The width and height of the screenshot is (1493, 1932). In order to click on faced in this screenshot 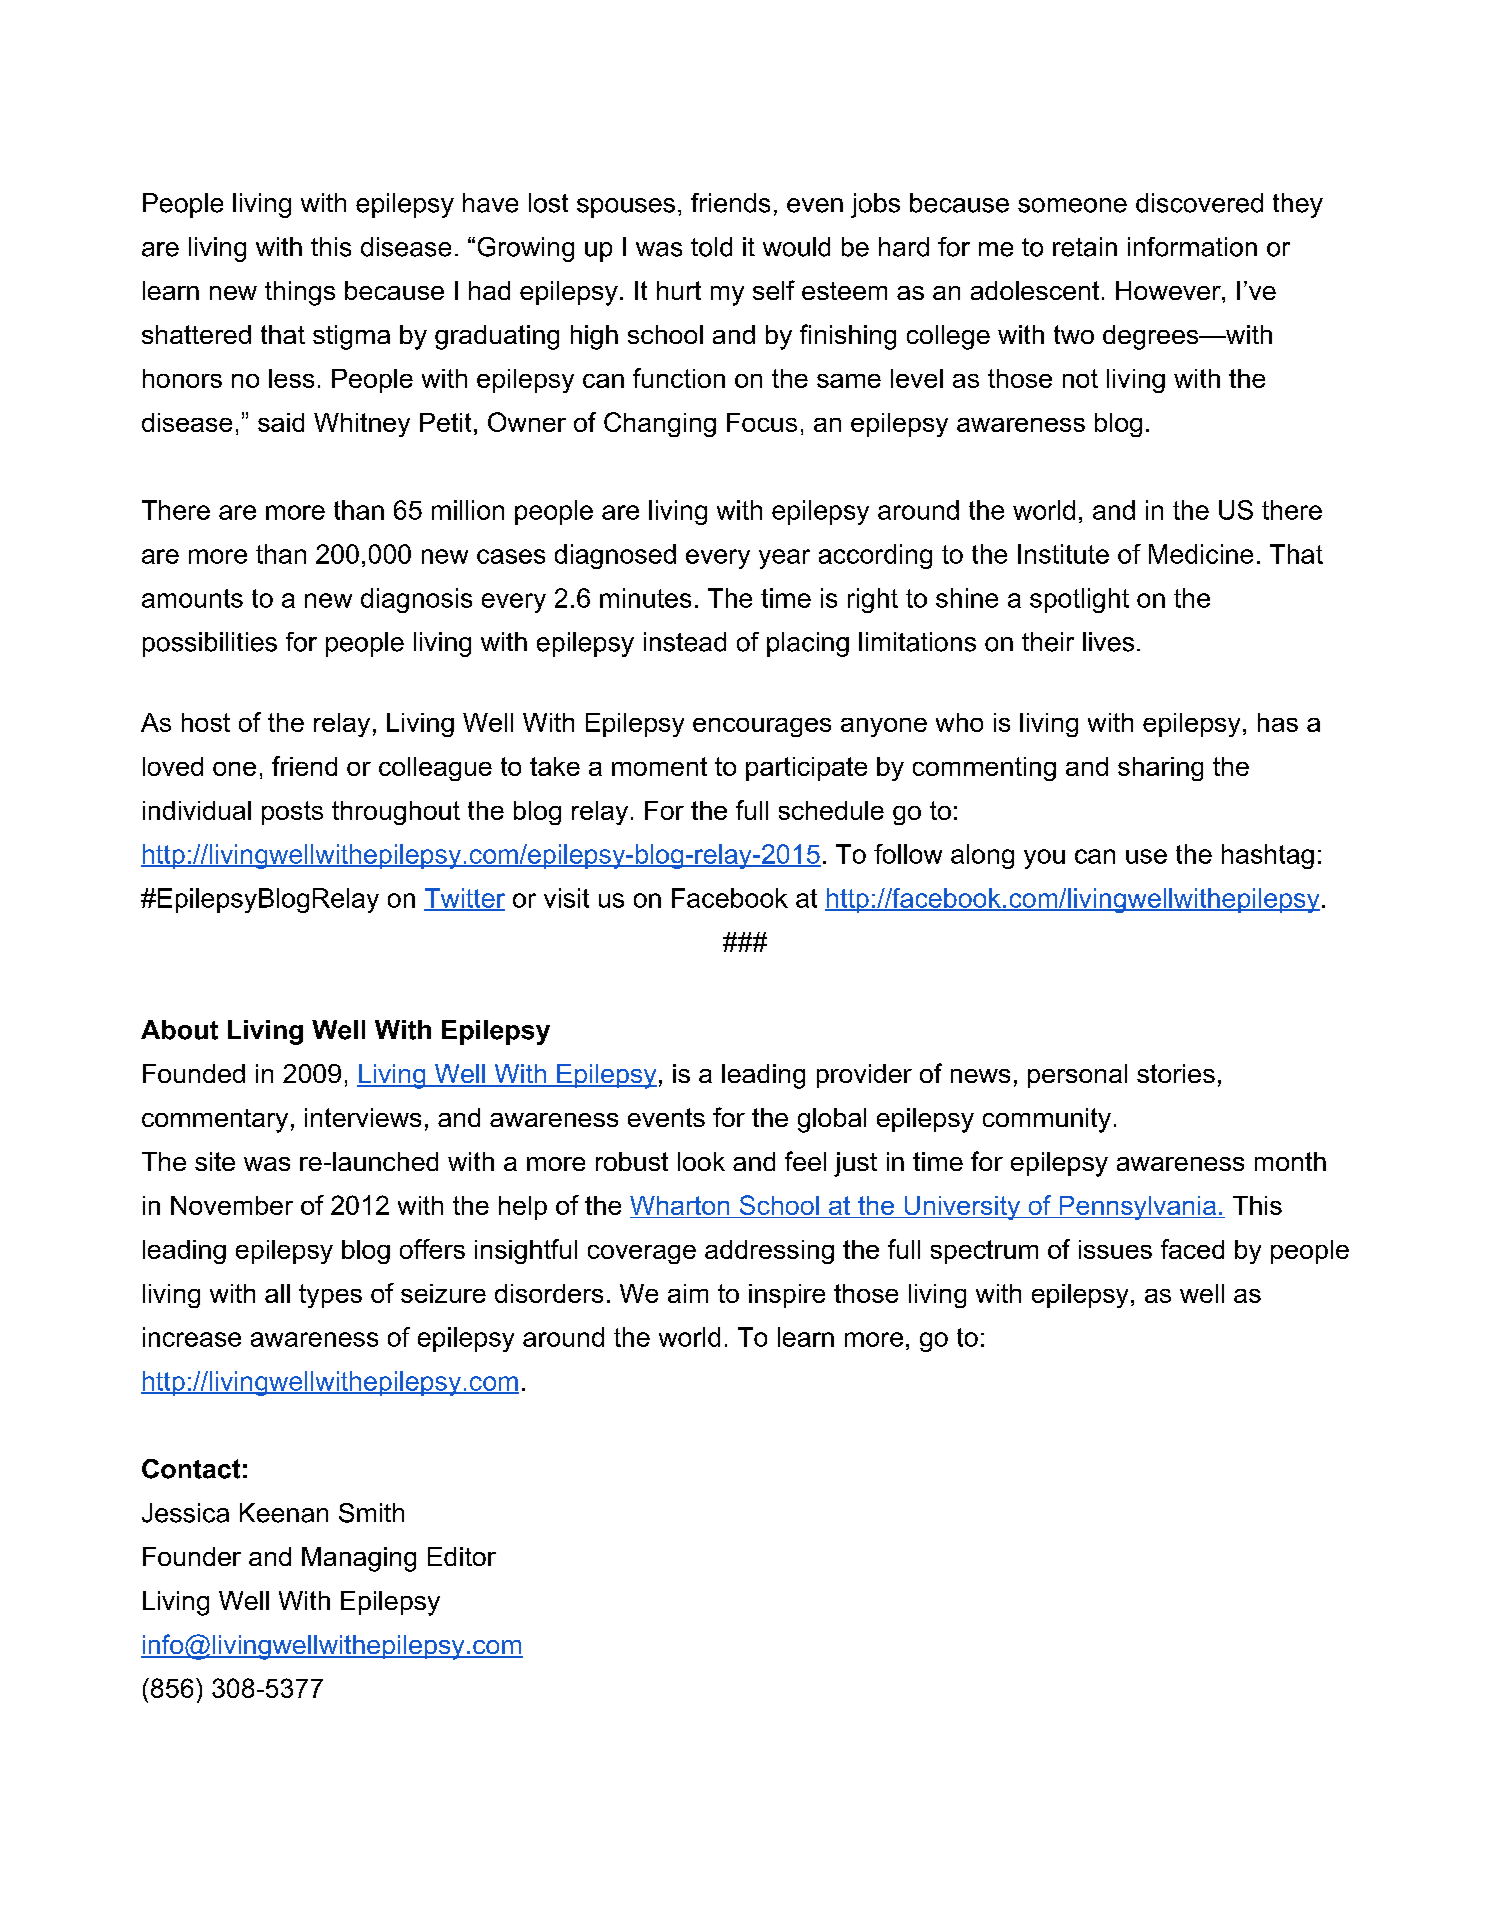, I will do `click(1192, 1249)`.
